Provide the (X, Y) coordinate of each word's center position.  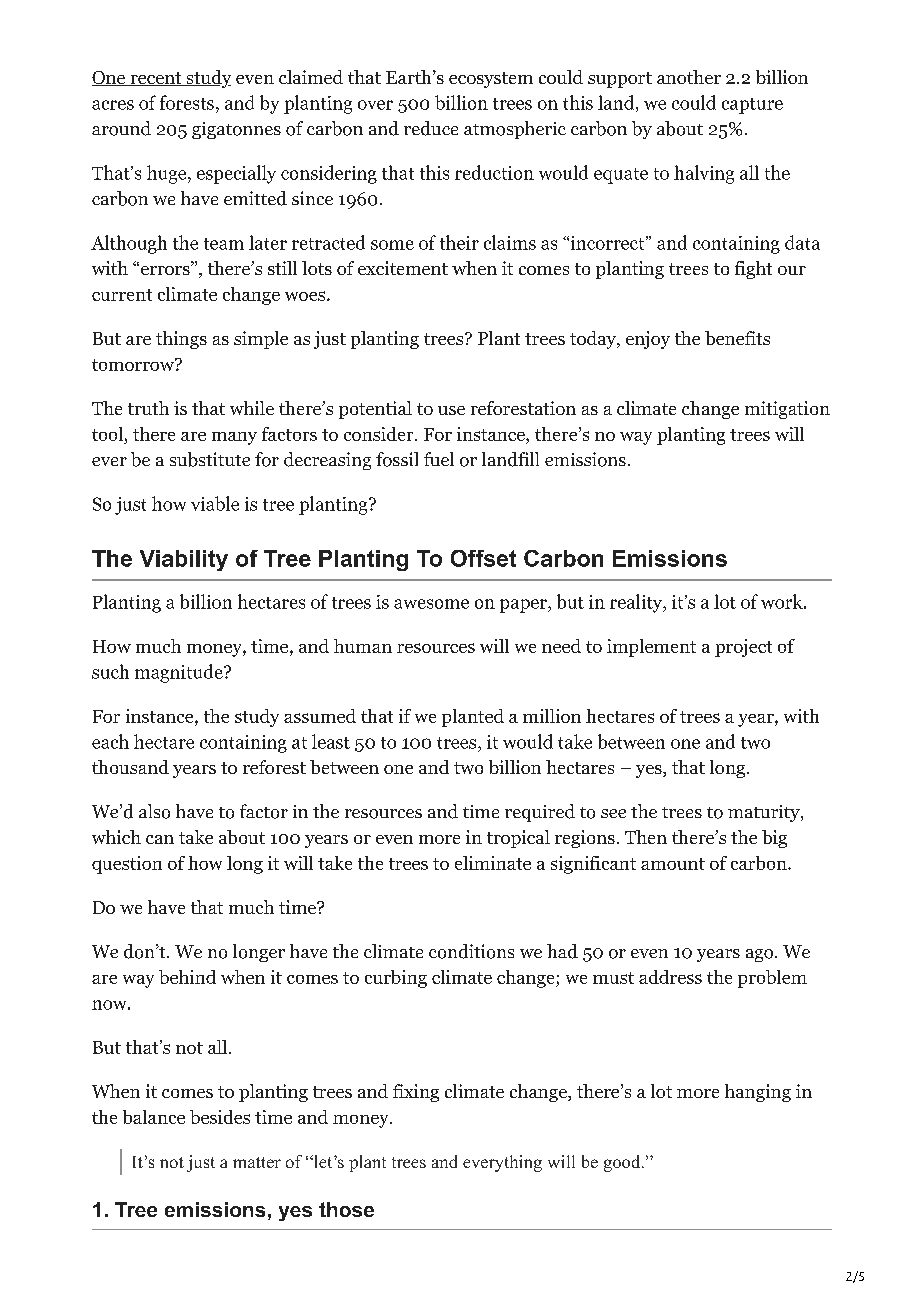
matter (257, 1162)
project (743, 648)
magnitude (180, 673)
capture (752, 106)
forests (187, 102)
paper (524, 606)
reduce (431, 128)
